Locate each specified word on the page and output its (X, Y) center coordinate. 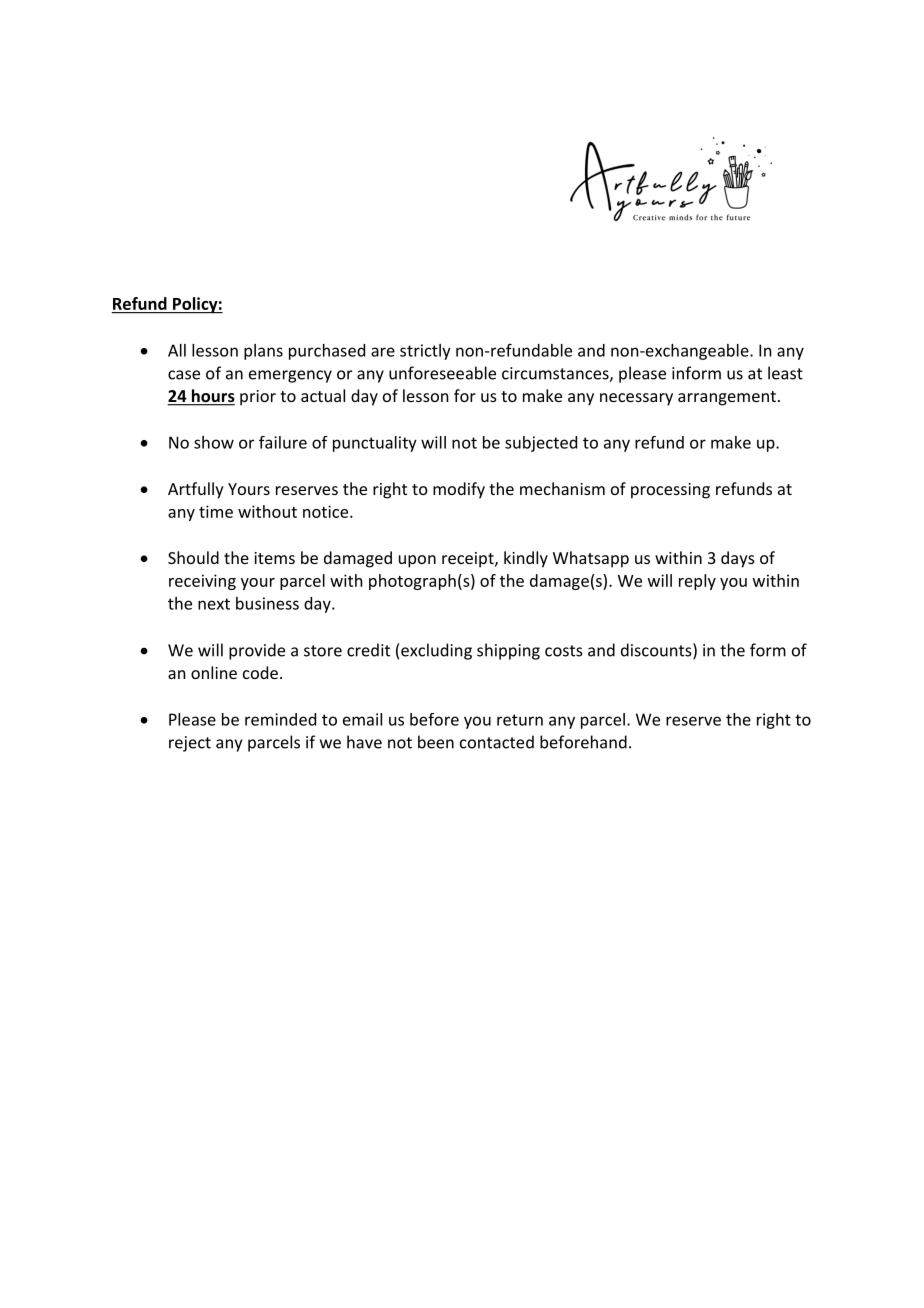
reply (697, 582)
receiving (202, 582)
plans (263, 352)
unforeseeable (442, 373)
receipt (469, 560)
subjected (541, 444)
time (216, 511)
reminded (280, 719)
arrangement (727, 398)
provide (257, 651)
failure (283, 442)
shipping (508, 651)
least (785, 373)
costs (564, 651)
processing (670, 491)
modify (459, 490)
